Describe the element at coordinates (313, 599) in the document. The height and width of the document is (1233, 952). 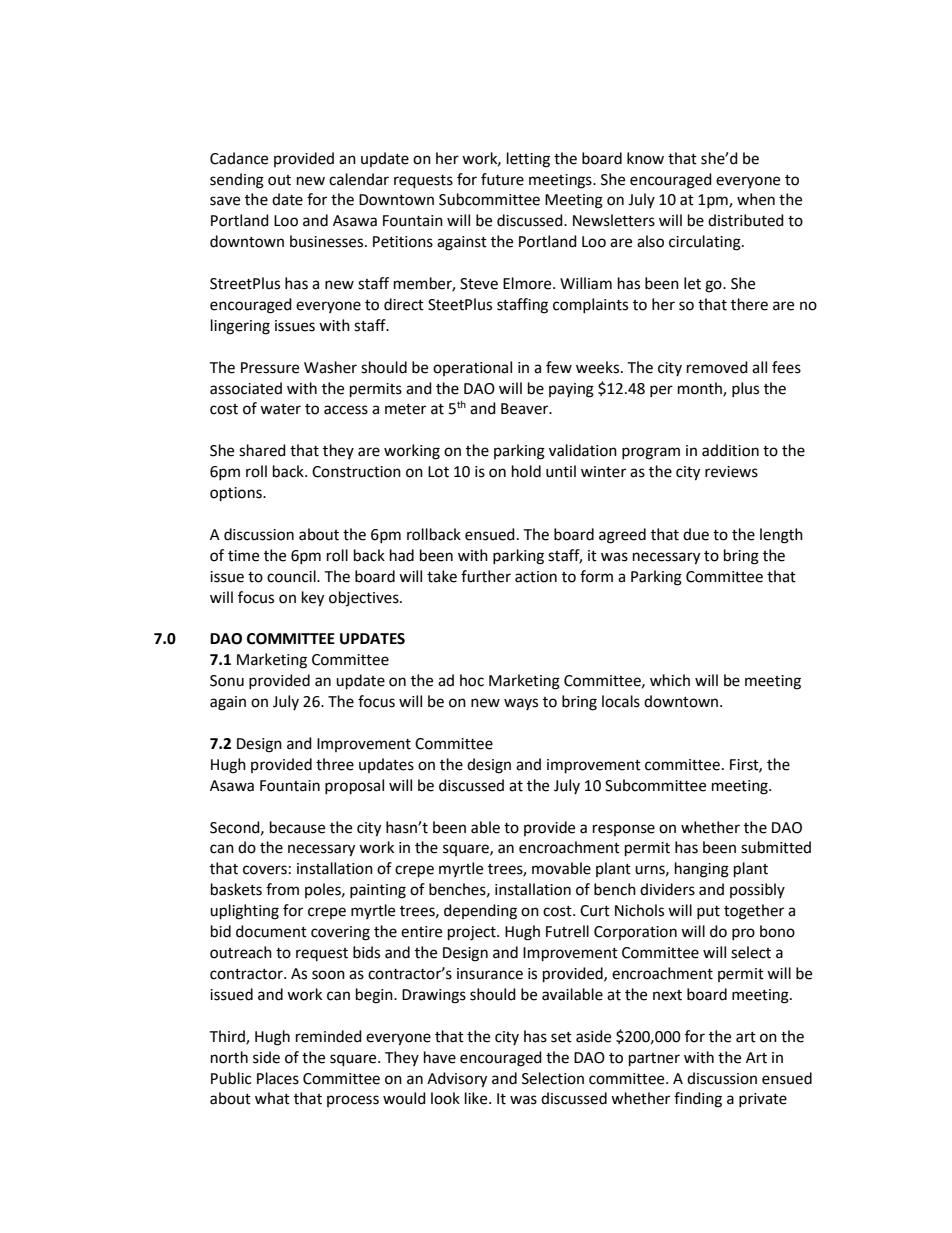
I see `key` at that location.
